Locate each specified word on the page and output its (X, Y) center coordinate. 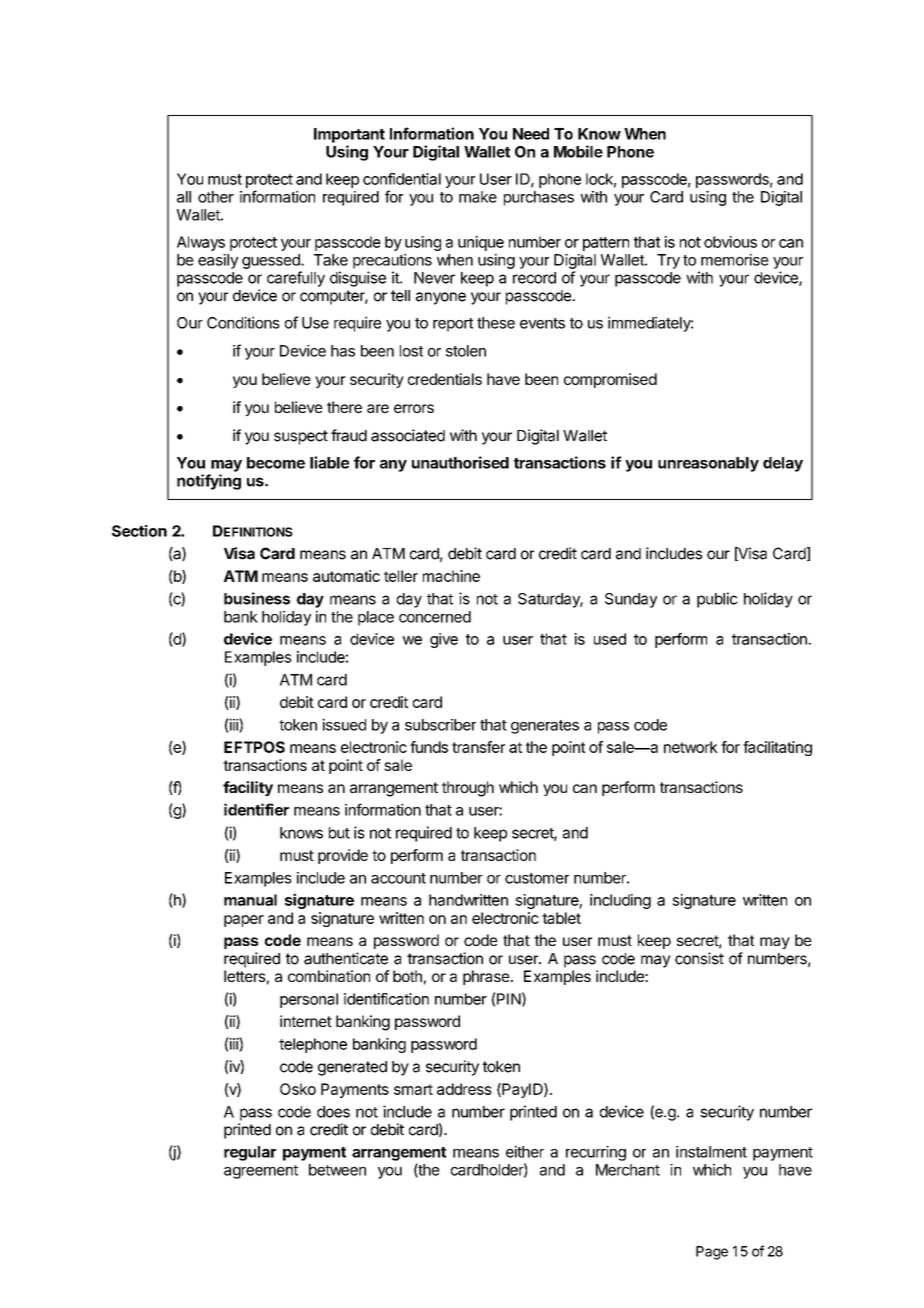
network (691, 747)
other (216, 197)
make (478, 197)
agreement (261, 1172)
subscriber (440, 725)
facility (248, 788)
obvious (730, 242)
